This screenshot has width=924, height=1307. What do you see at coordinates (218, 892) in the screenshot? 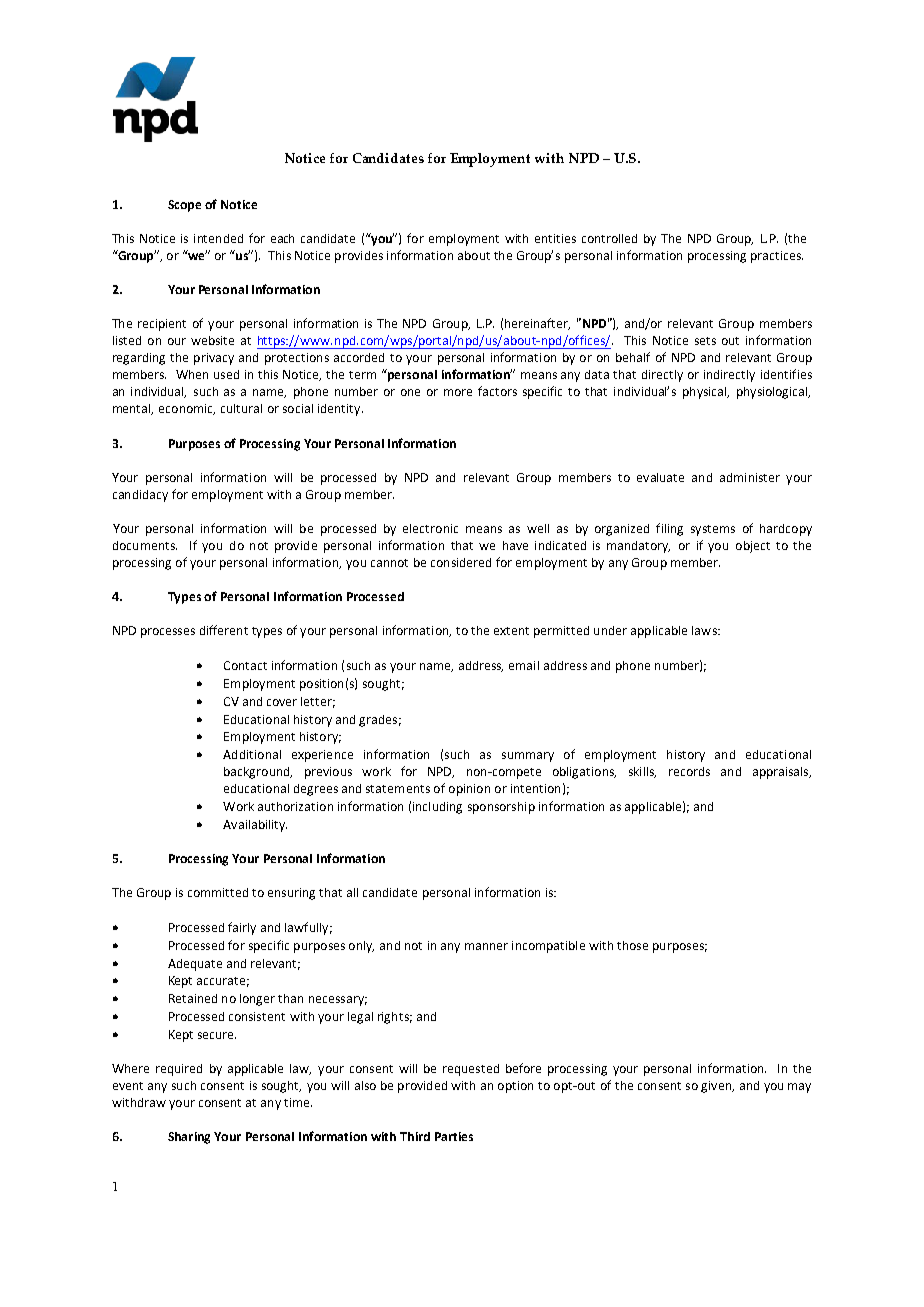
I see `committed` at bounding box center [218, 892].
